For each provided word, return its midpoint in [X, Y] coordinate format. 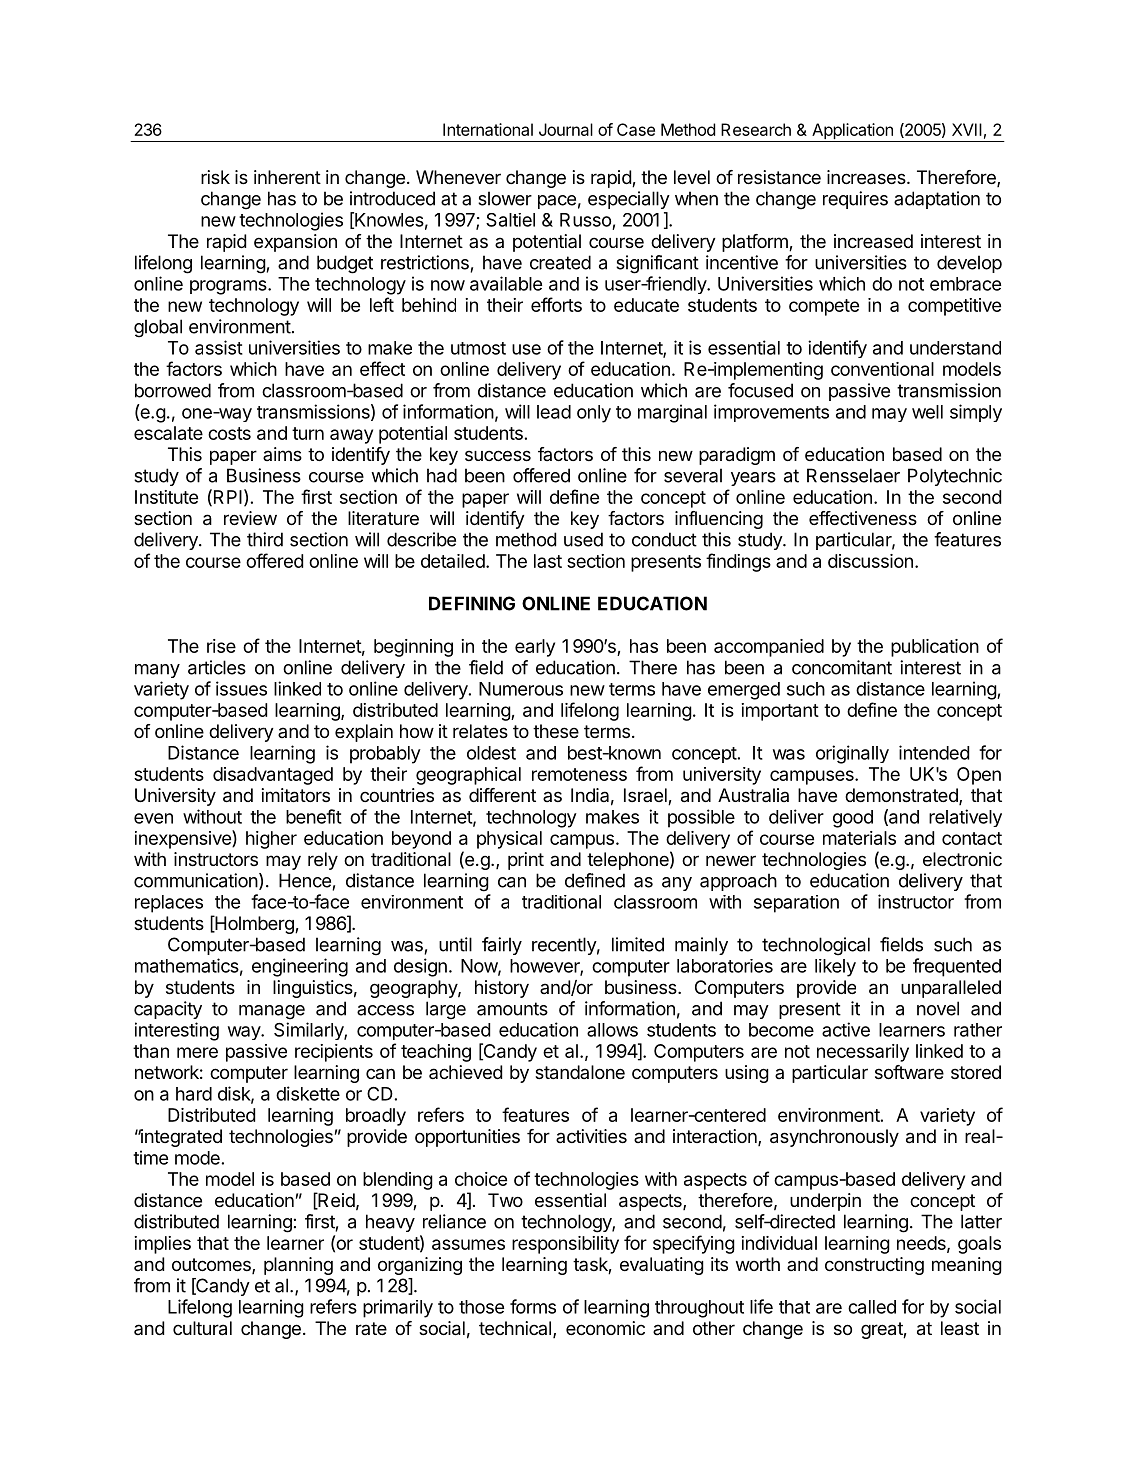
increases [867, 177]
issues [241, 688]
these [556, 731]
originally [852, 754]
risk [215, 177]
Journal [566, 129]
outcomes [212, 1266]
